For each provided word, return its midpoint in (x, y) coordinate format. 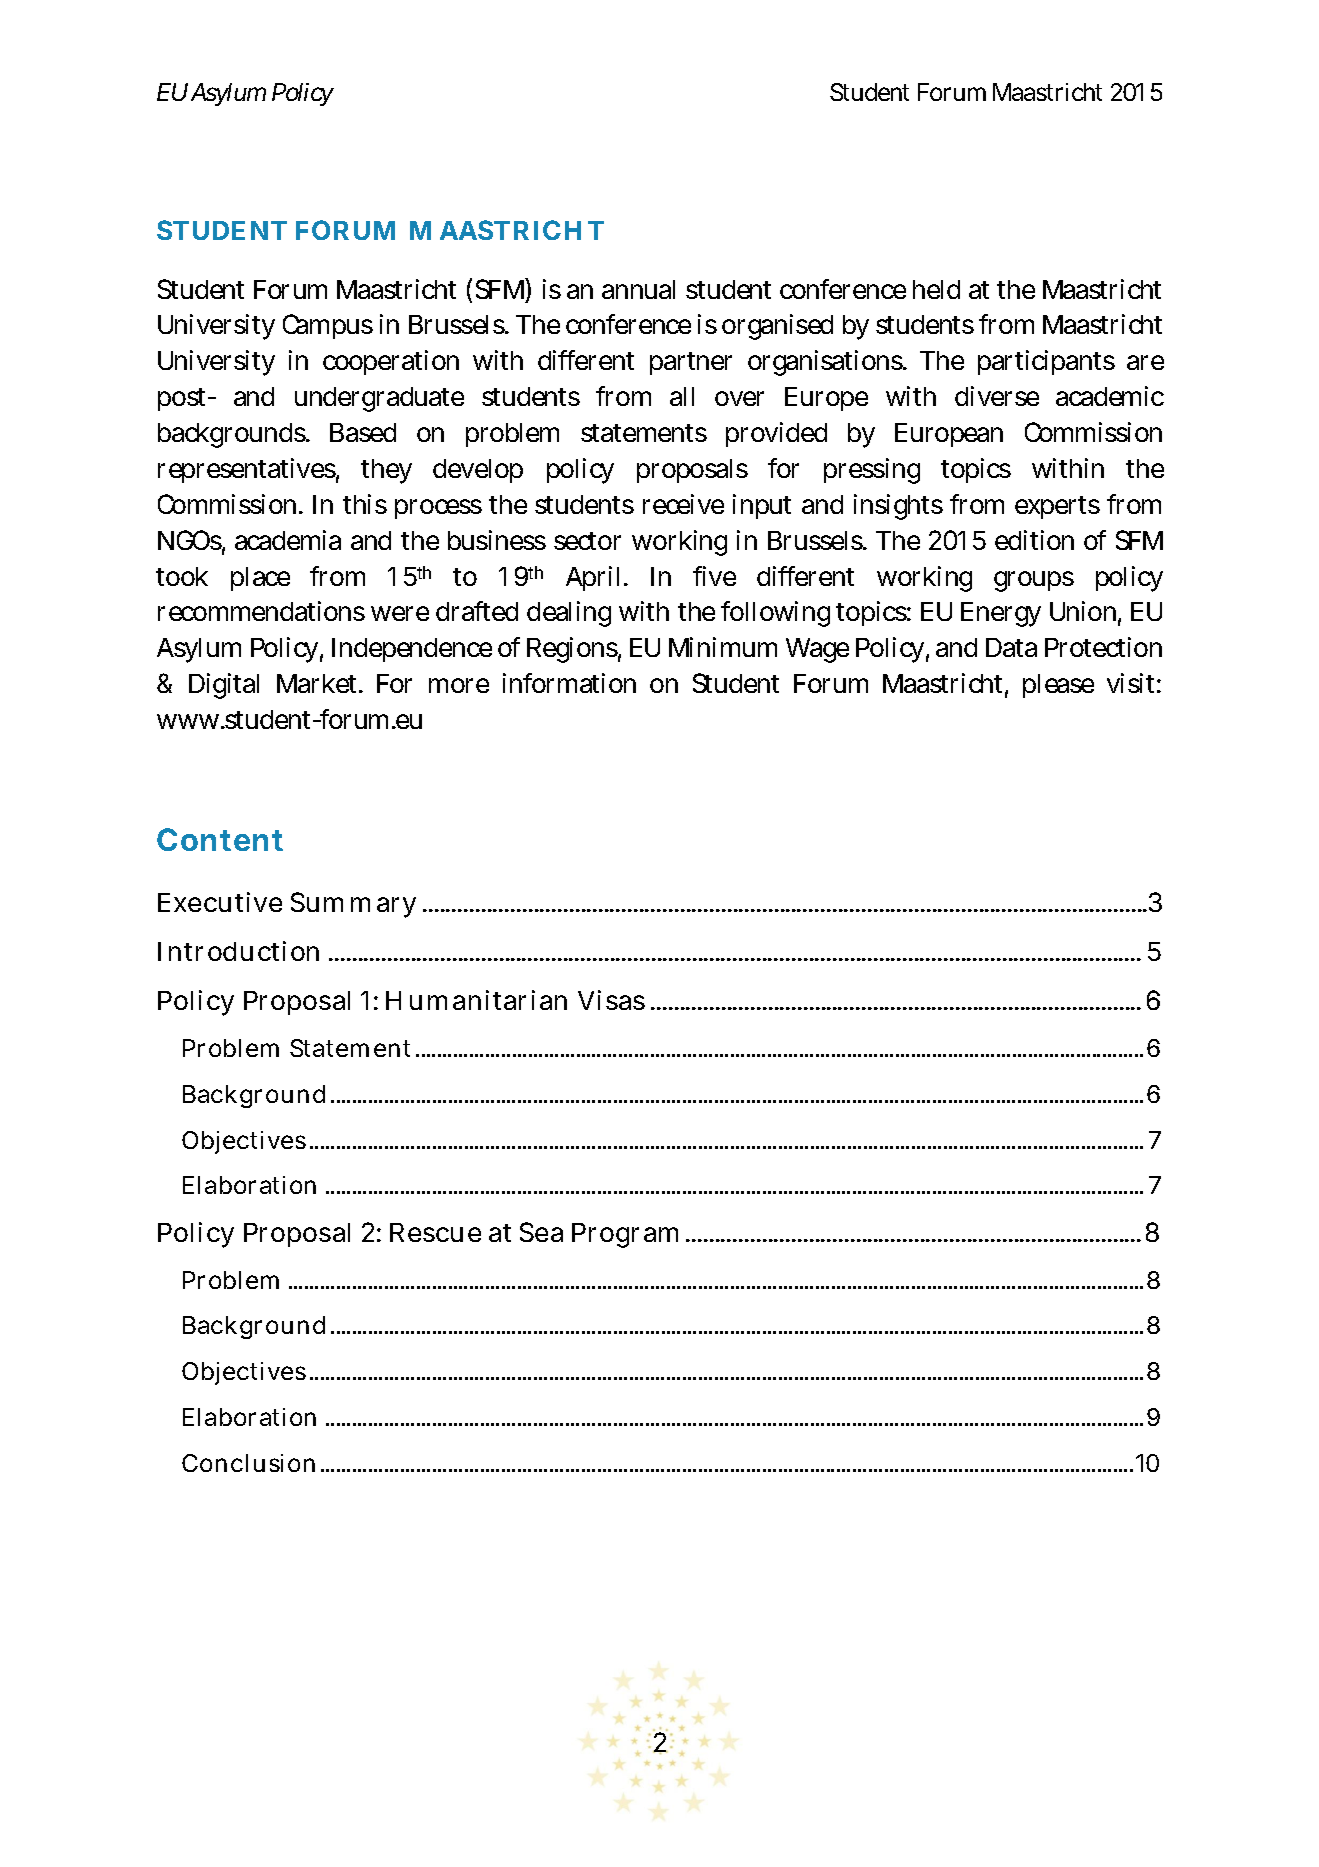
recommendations (261, 611)
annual (638, 289)
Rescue (435, 1232)
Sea (541, 1232)
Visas (611, 1000)
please (1058, 686)
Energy (1001, 614)
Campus (328, 326)
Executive (220, 902)
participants (1046, 362)
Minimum (723, 647)
